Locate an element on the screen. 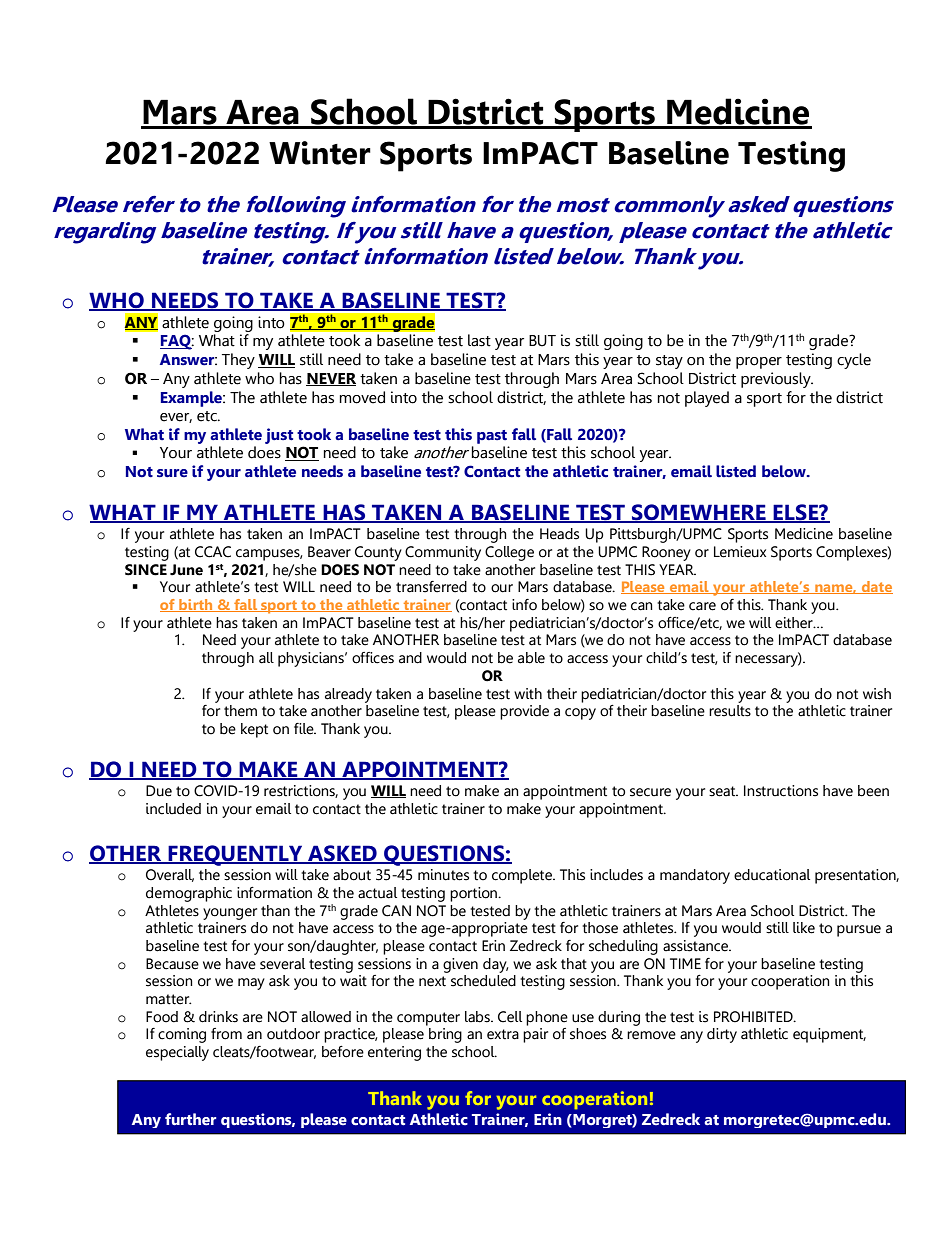 This screenshot has height=1233, width=952. last is located at coordinates (479, 340).
